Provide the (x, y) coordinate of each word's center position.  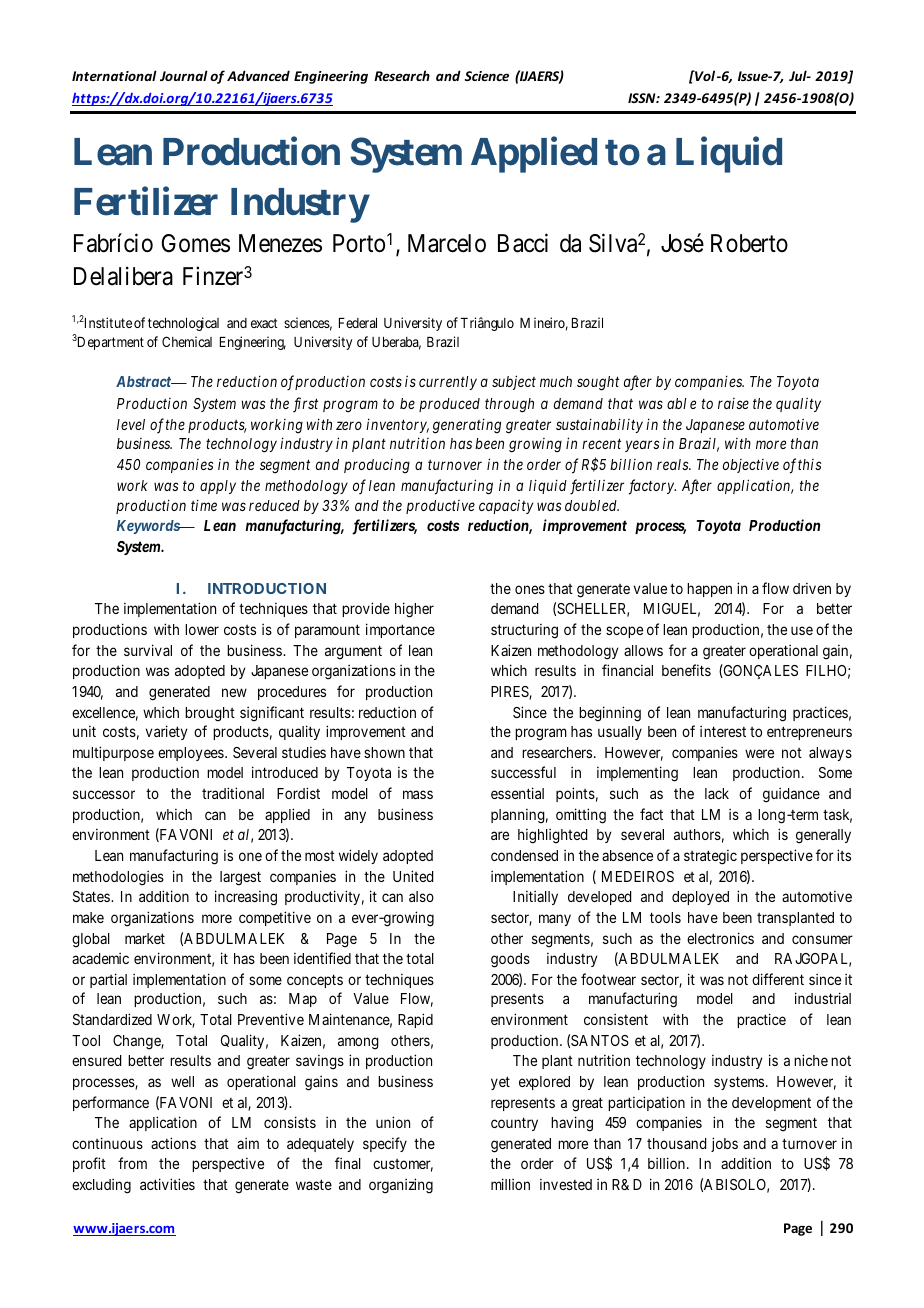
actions (173, 1143)
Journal (184, 75)
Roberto (749, 243)
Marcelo (447, 243)
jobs (724, 1144)
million (510, 1184)
